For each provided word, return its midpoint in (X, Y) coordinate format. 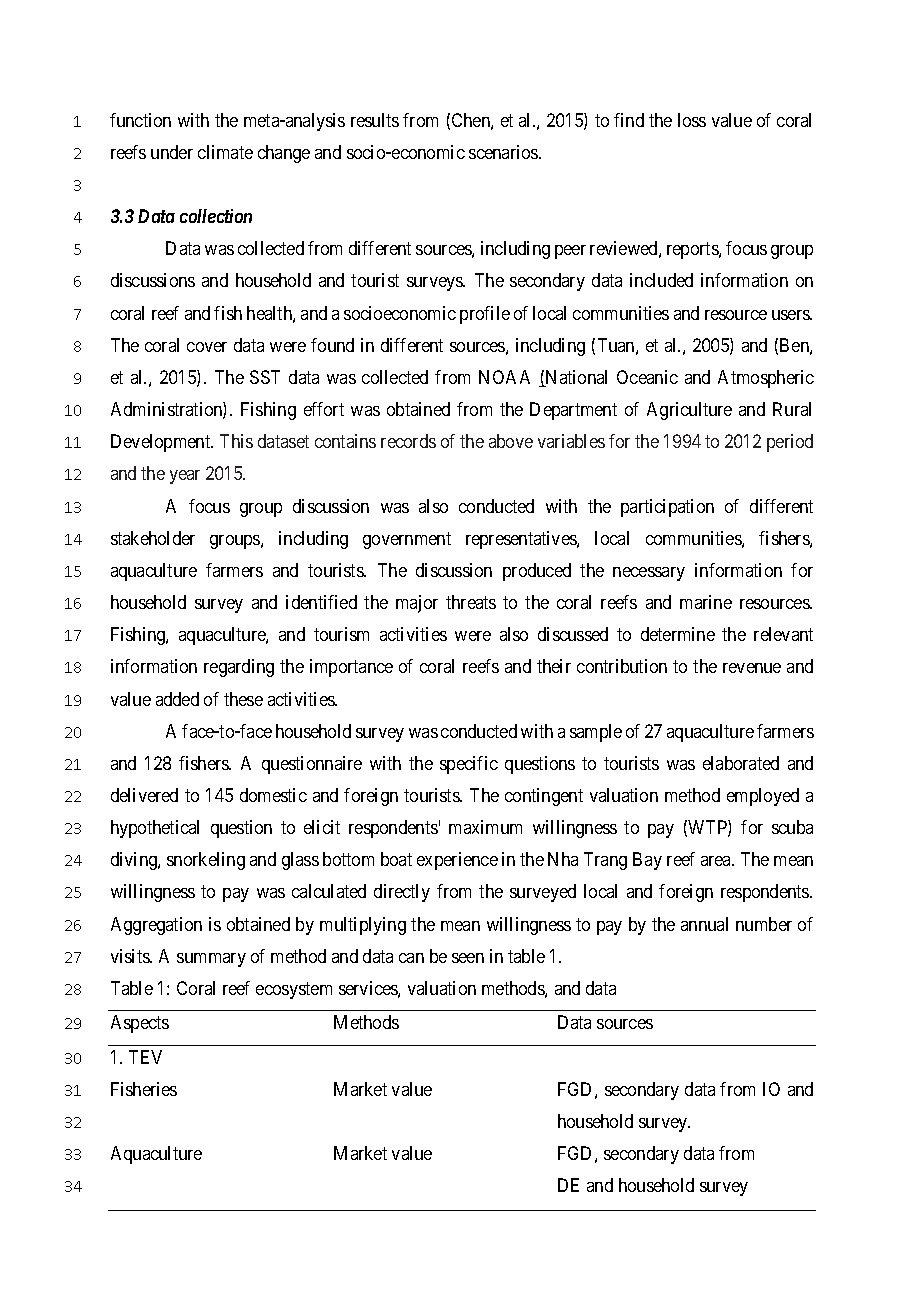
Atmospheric (766, 379)
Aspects (140, 1024)
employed (763, 797)
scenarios (504, 152)
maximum (485, 827)
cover (207, 347)
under (172, 152)
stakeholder (153, 538)
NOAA (504, 377)
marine (706, 602)
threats (471, 602)
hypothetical (155, 829)
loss (692, 120)
